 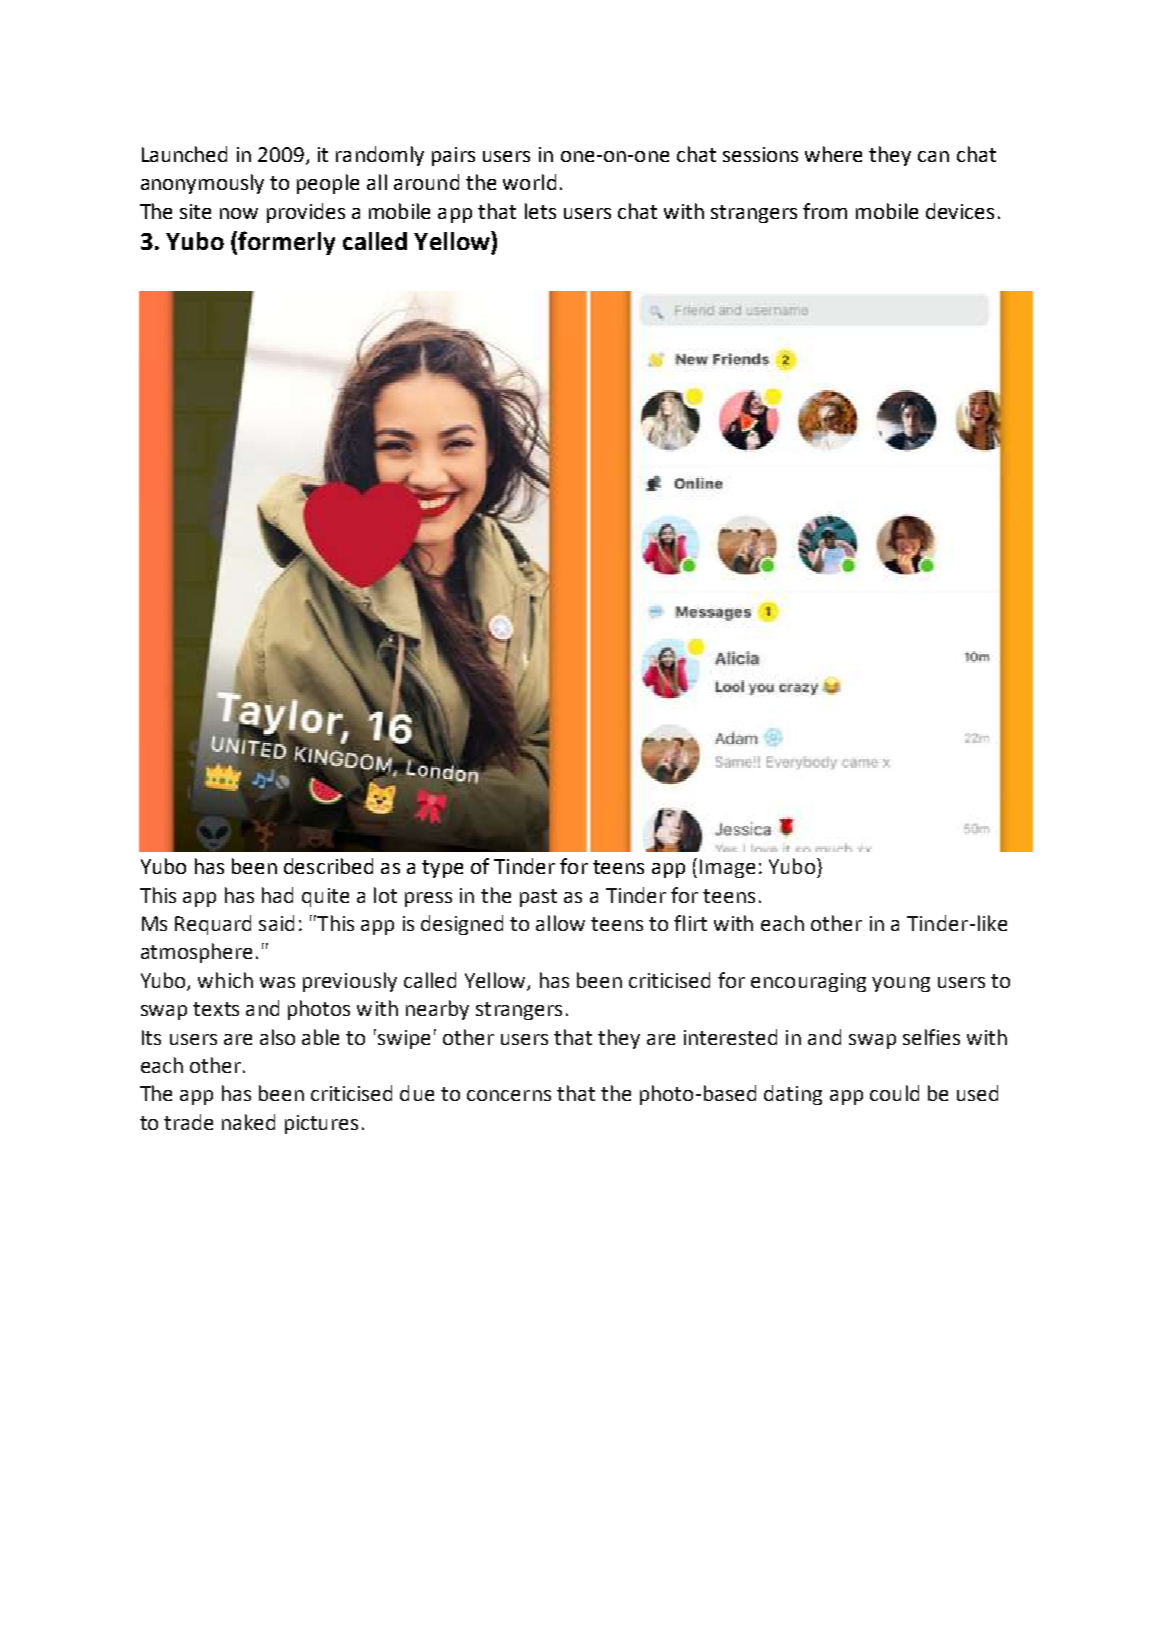 What do you see at coordinates (509, 1095) in the screenshot?
I see `concerns` at bounding box center [509, 1095].
